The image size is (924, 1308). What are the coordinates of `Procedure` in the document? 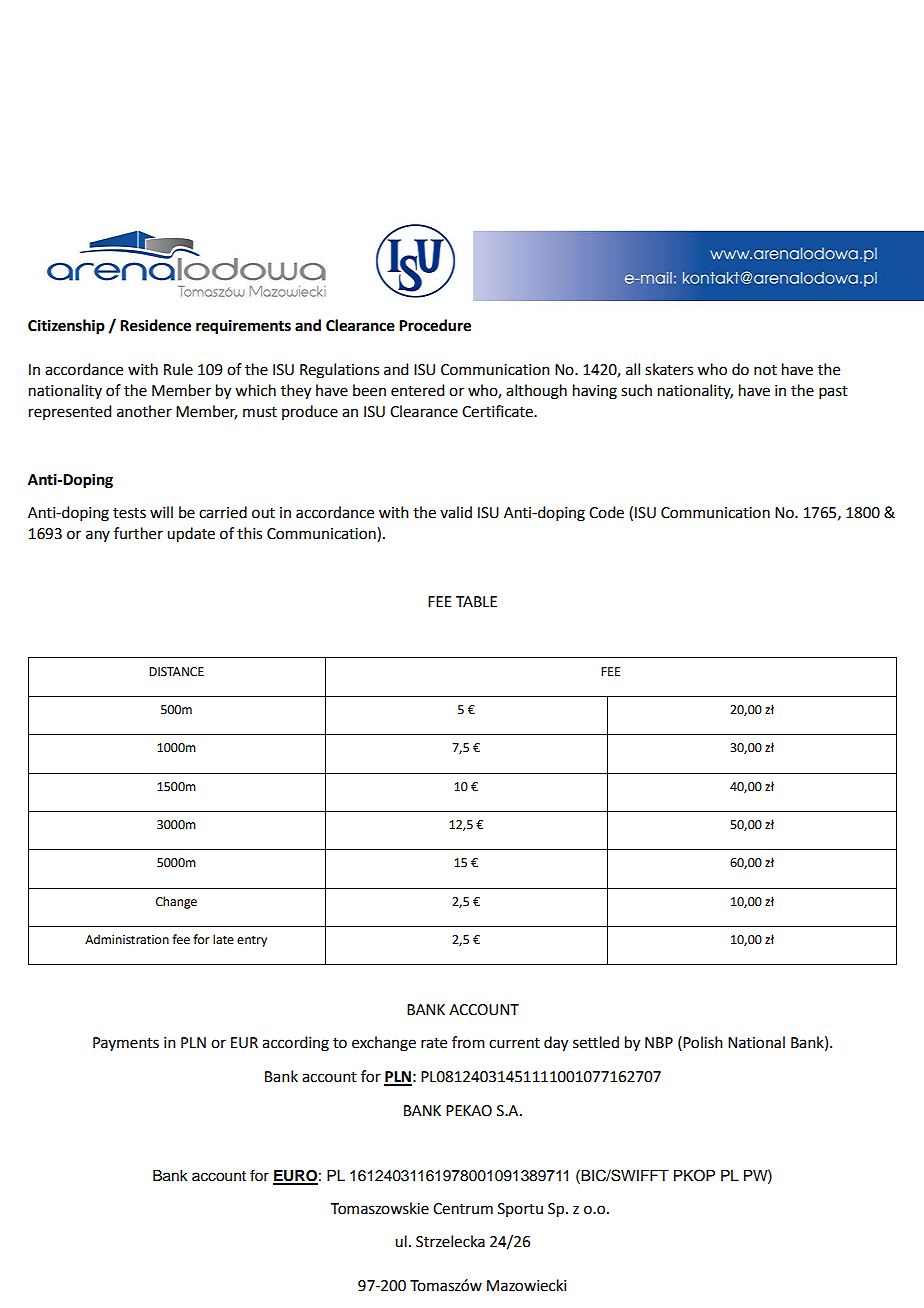 It's located at (435, 325).
